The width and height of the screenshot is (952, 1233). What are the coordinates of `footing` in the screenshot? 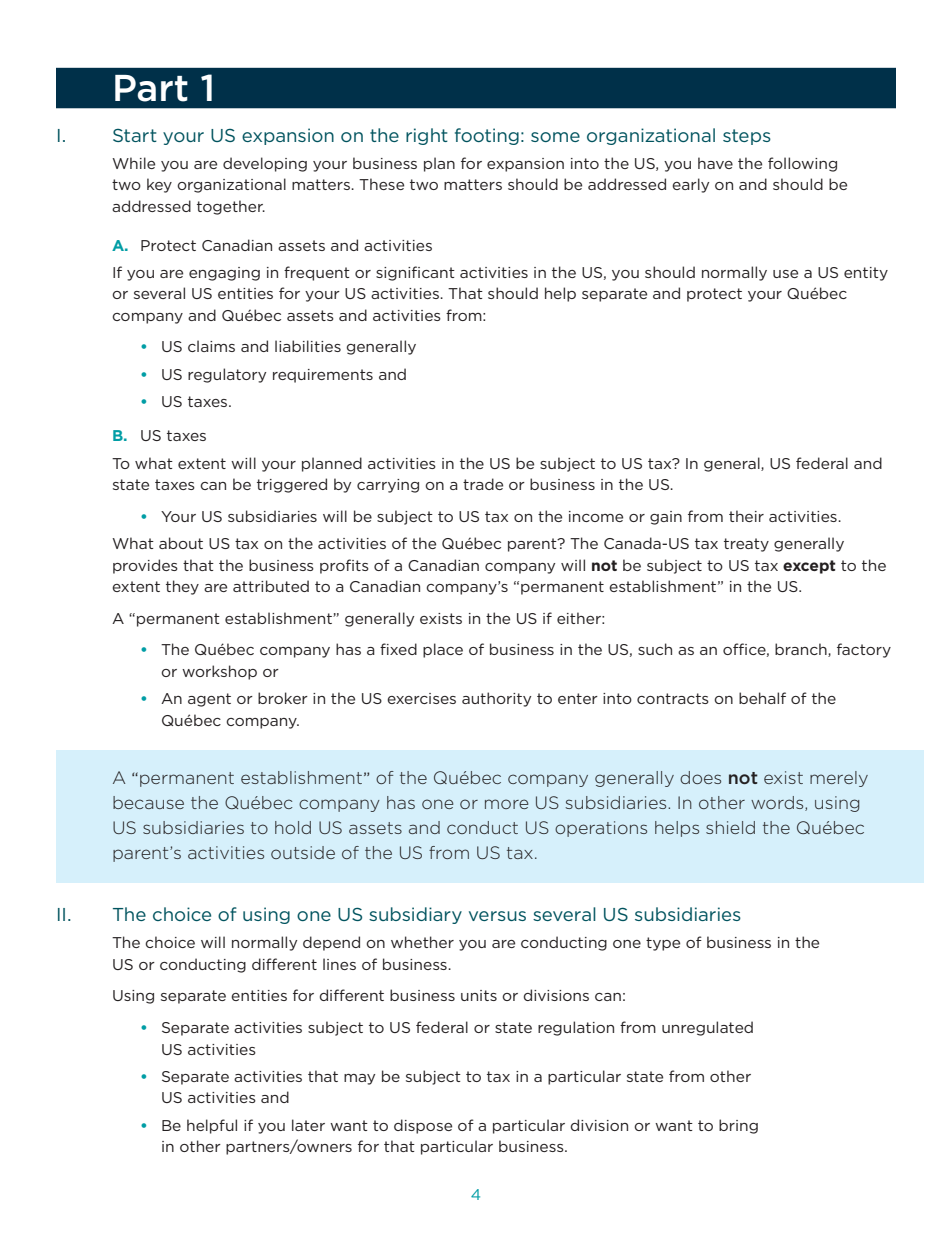 It's located at (487, 136).
